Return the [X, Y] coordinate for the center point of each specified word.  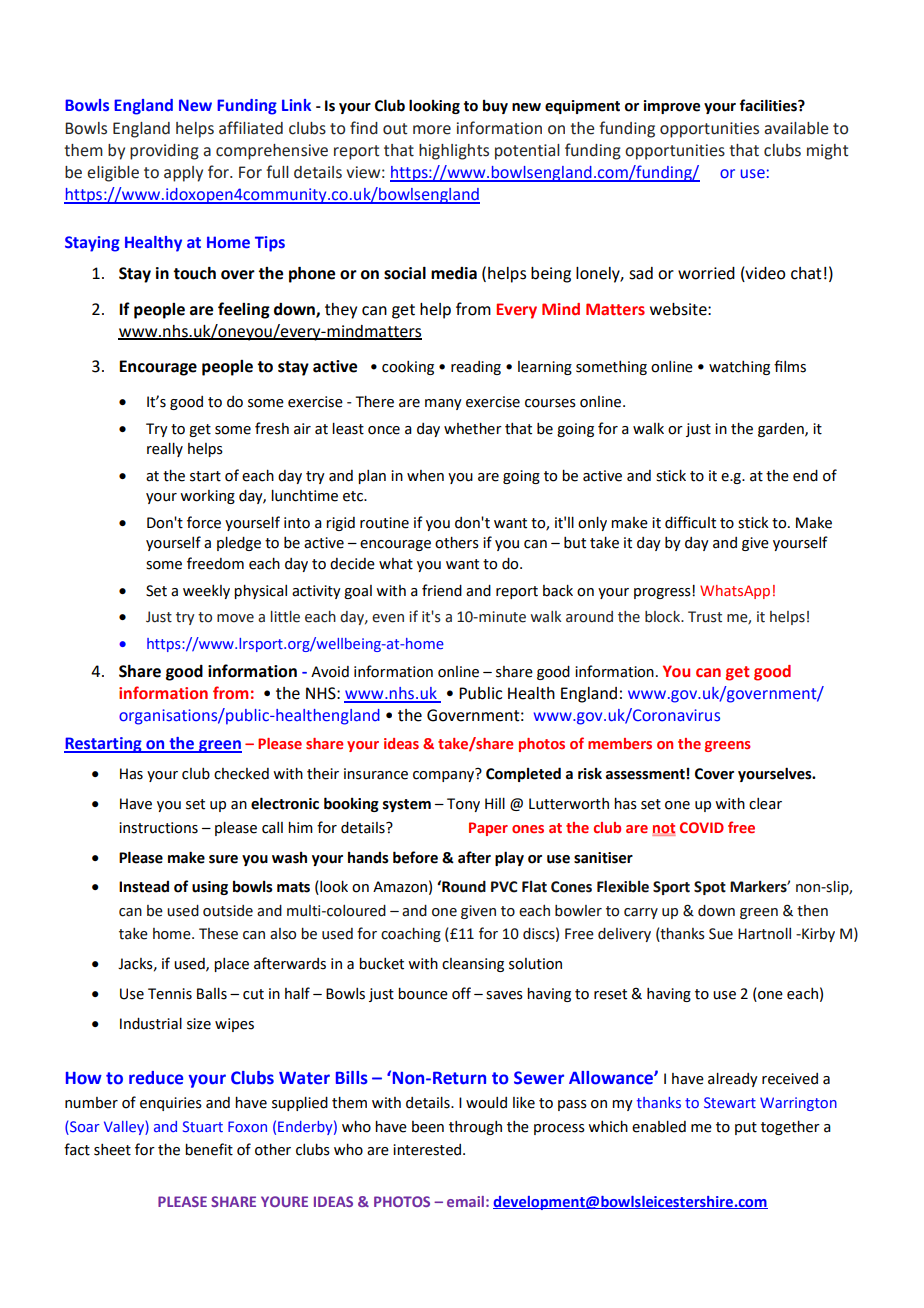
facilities [769, 105]
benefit [209, 1149]
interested [428, 1150]
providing [164, 152]
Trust [705, 617]
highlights [454, 152]
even [388, 618]
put [746, 1128]
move [235, 618]
